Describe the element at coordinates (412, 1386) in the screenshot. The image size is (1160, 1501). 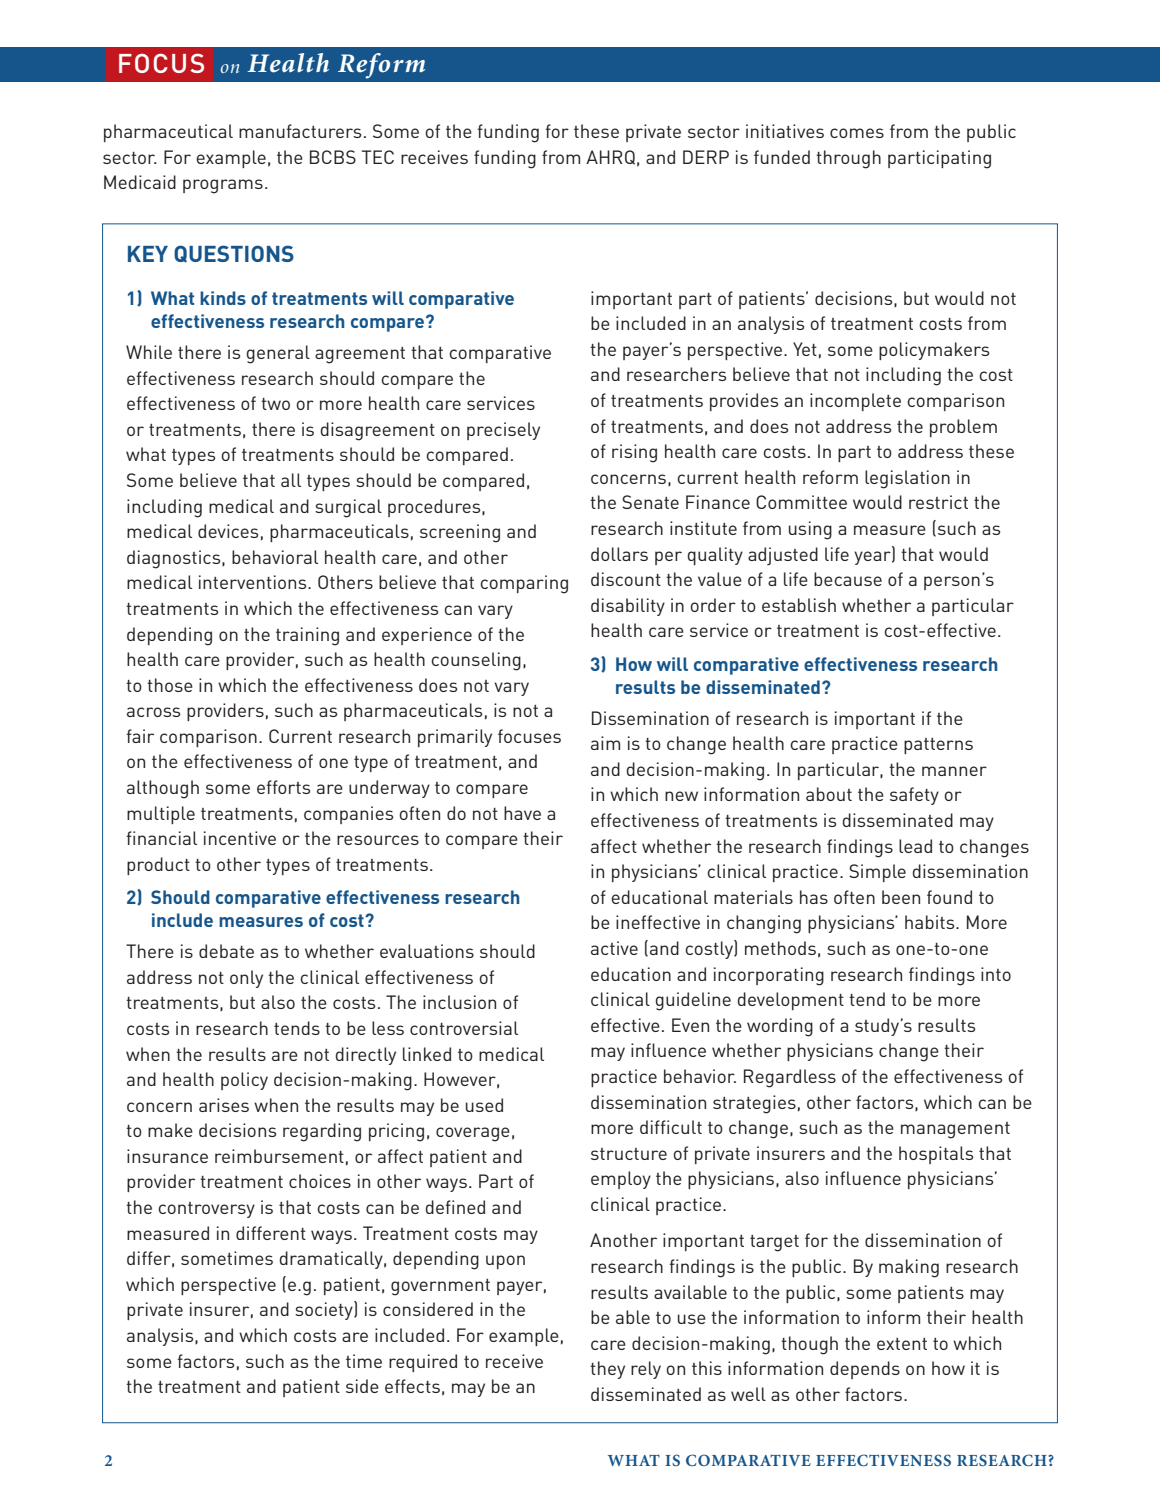
I see `effects` at that location.
